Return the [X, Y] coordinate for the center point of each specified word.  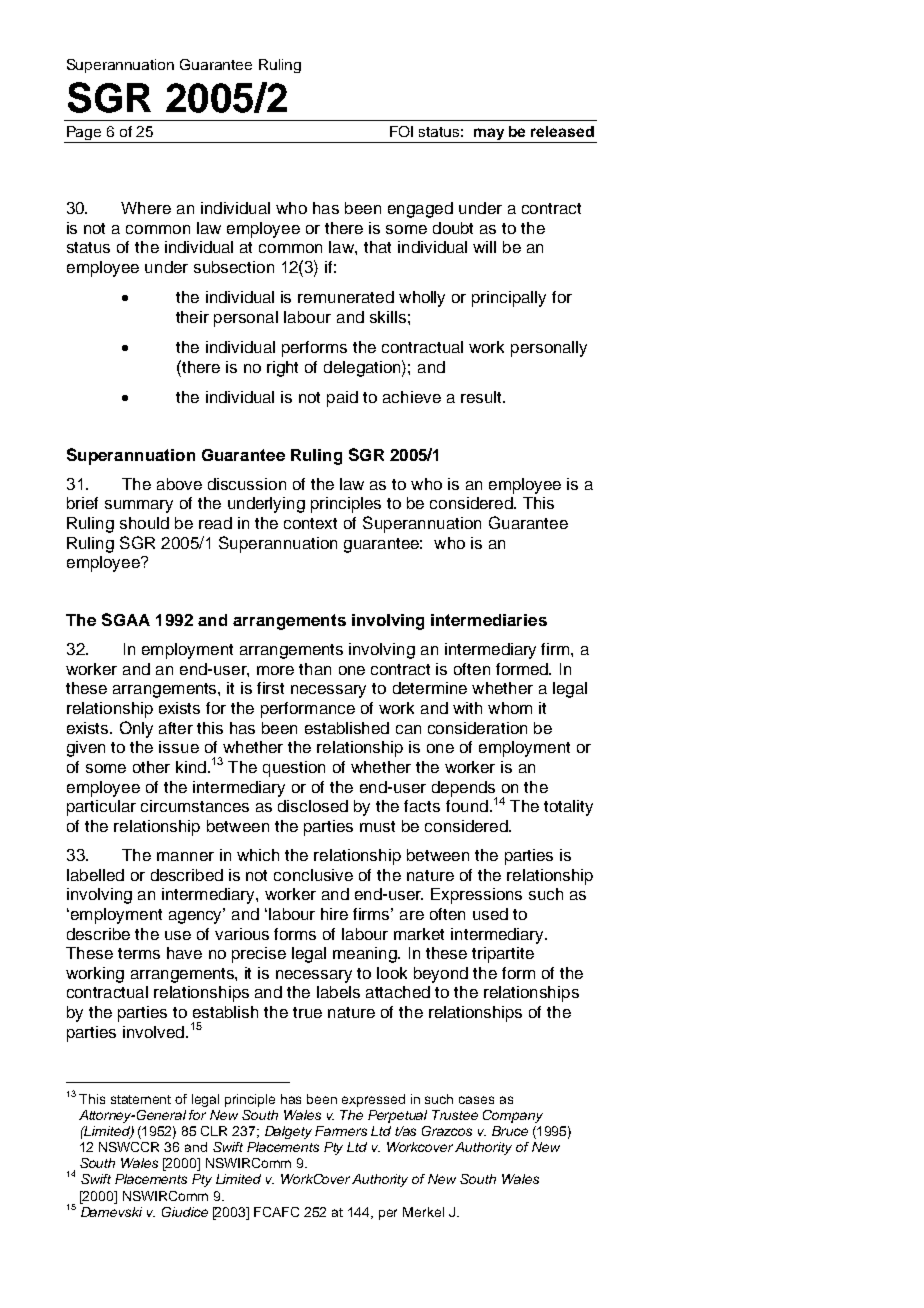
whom [510, 708]
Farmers [341, 1131]
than [315, 669]
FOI [401, 131]
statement [141, 1099]
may [489, 135]
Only [136, 729]
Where [146, 208]
